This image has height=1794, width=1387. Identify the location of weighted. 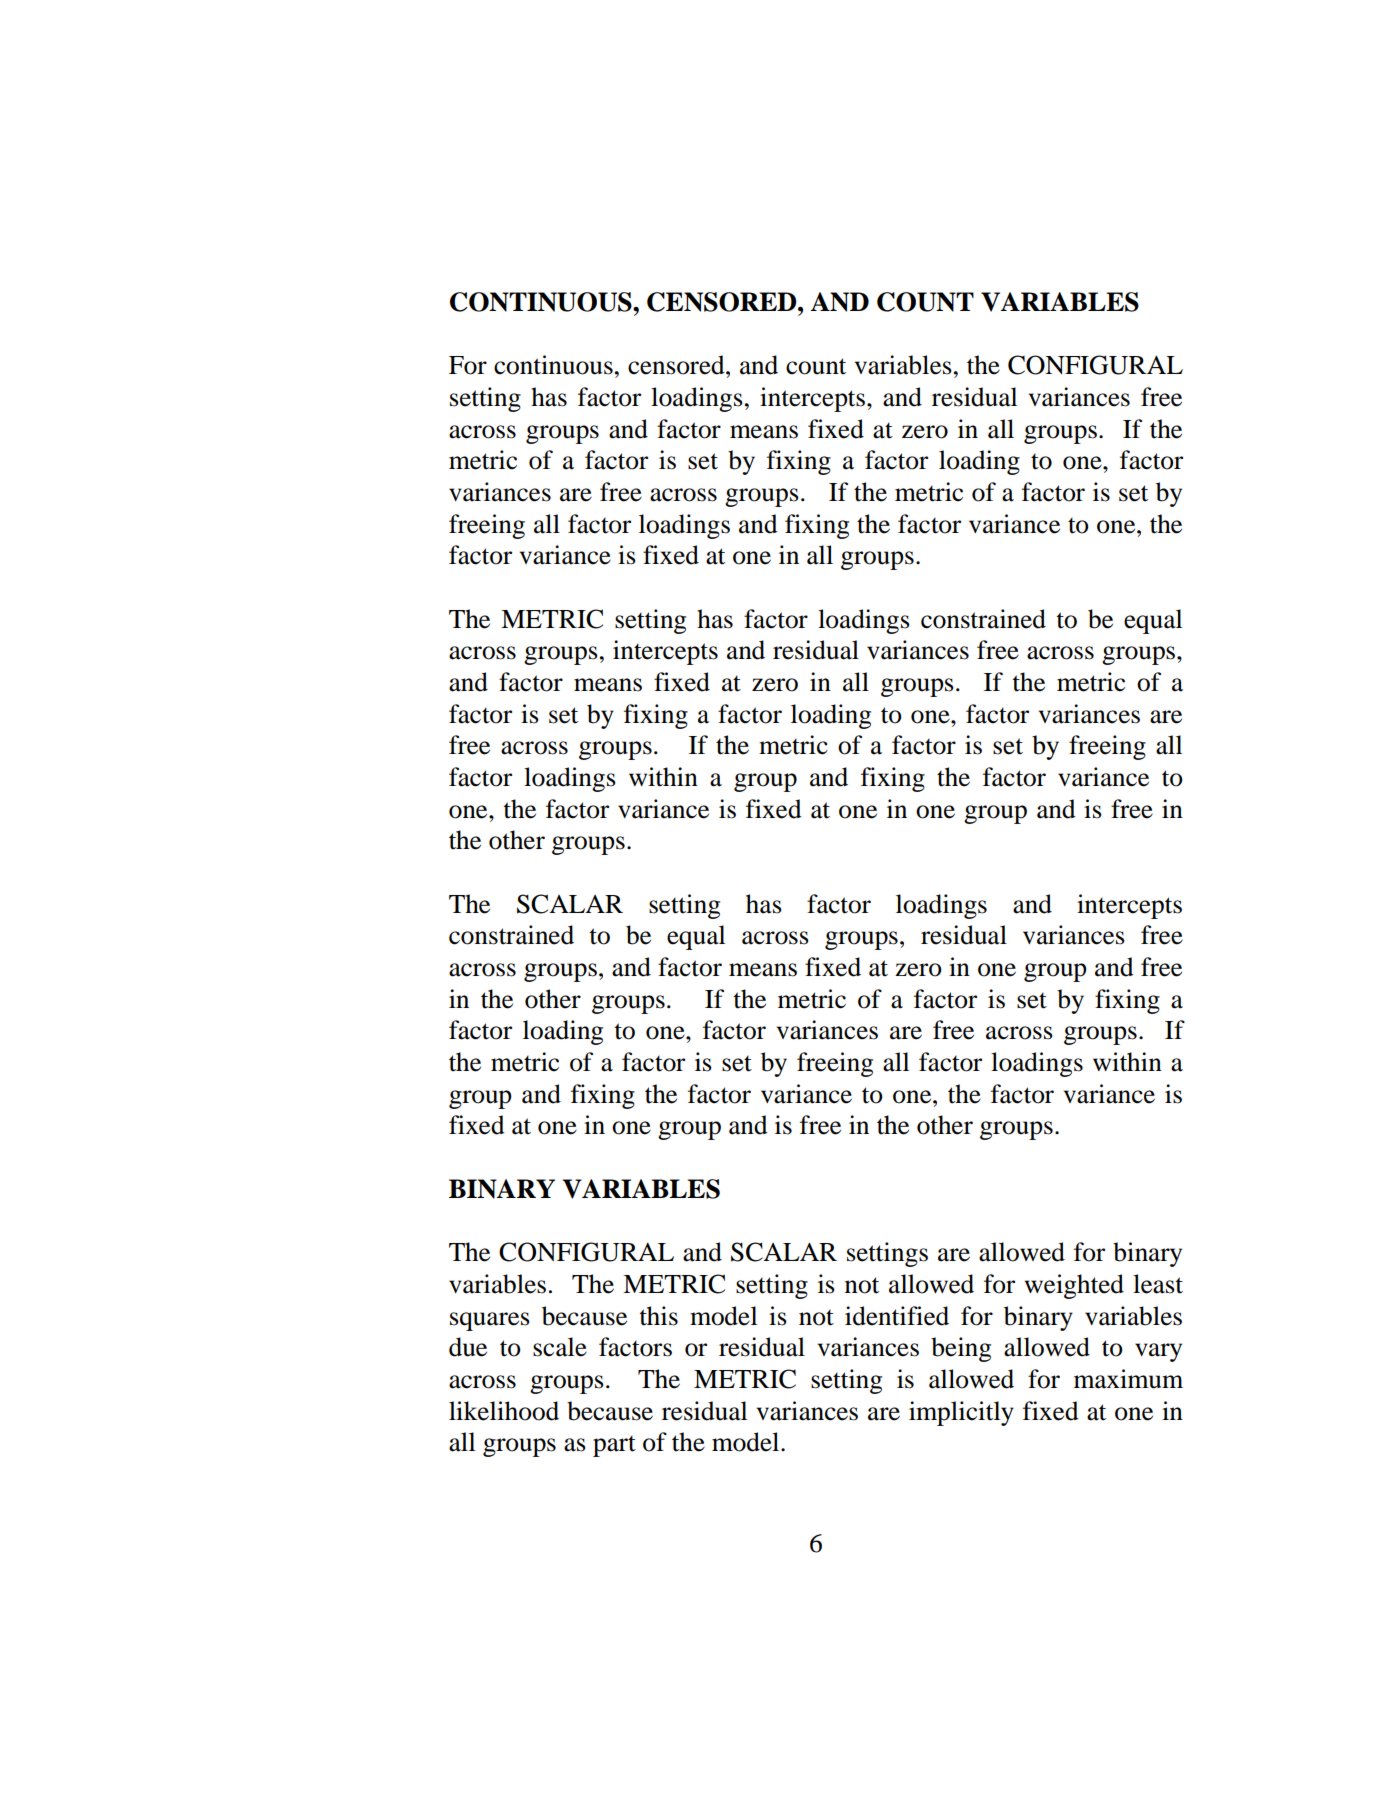
(1074, 1286).
